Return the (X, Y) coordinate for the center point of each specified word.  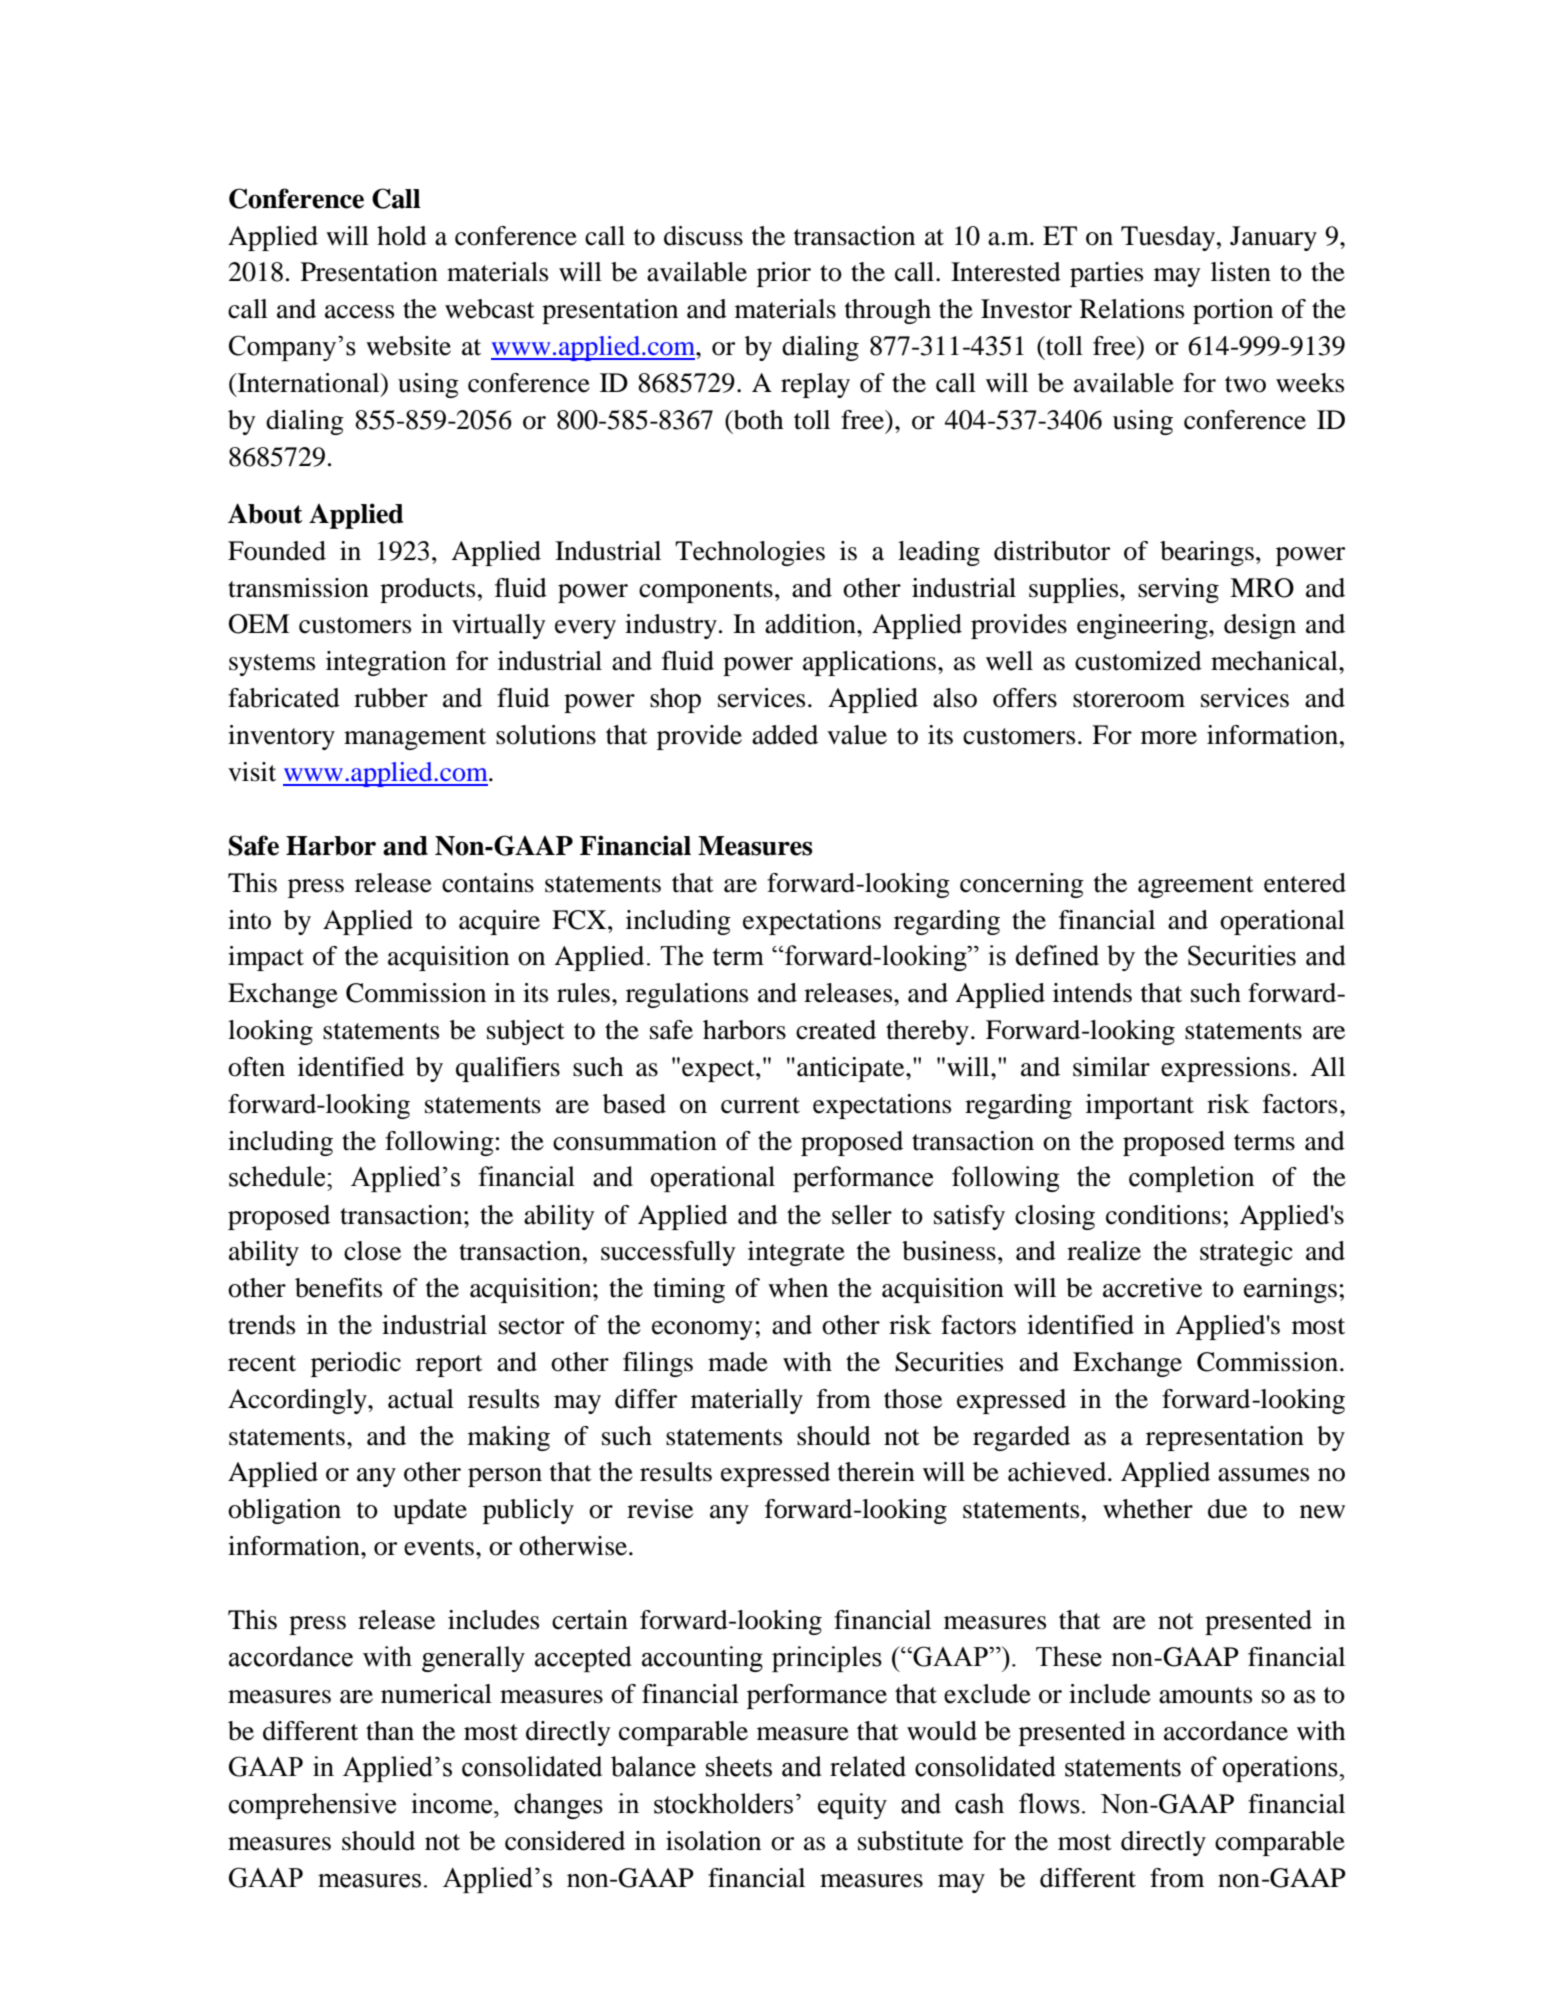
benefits (338, 1288)
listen (1241, 272)
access (359, 312)
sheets (739, 1766)
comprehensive (312, 1806)
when (798, 1288)
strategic (1246, 1253)
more (1169, 738)
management (415, 739)
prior (784, 274)
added (785, 735)
